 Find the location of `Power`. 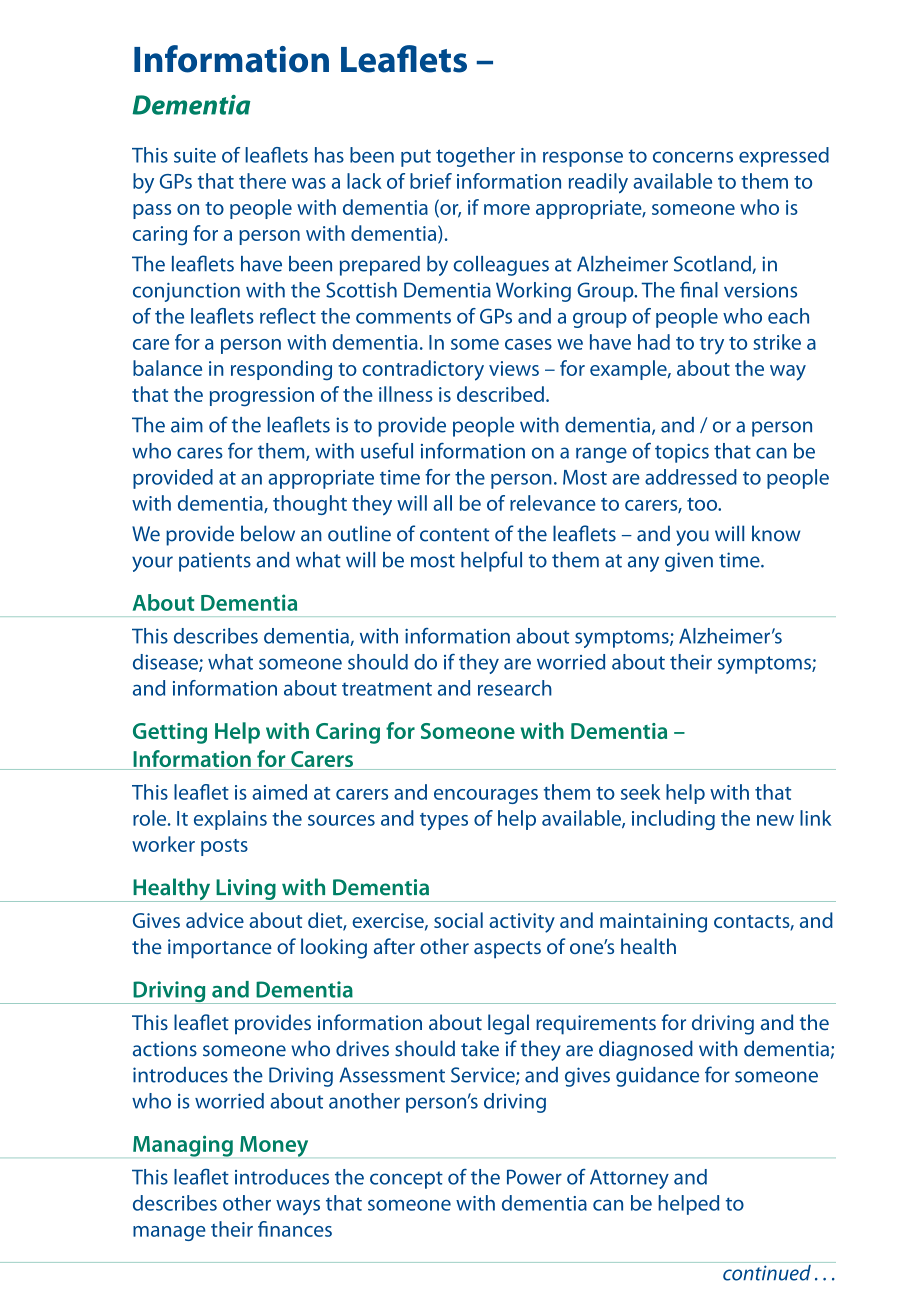

Power is located at coordinates (534, 1177).
